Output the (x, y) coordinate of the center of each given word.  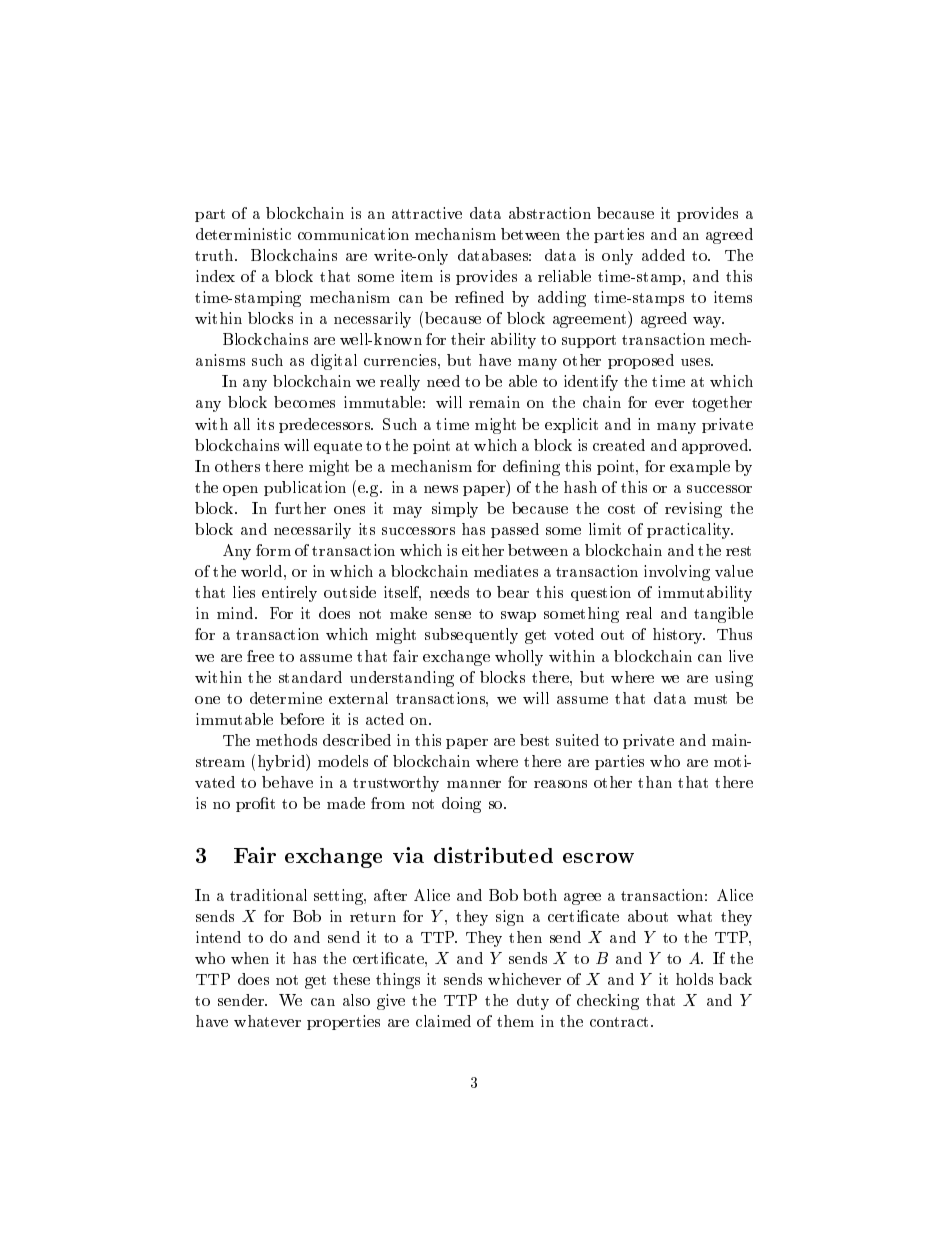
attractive (427, 213)
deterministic (243, 234)
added (663, 255)
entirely (289, 594)
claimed (443, 1021)
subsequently (471, 636)
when (250, 958)
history (679, 636)
